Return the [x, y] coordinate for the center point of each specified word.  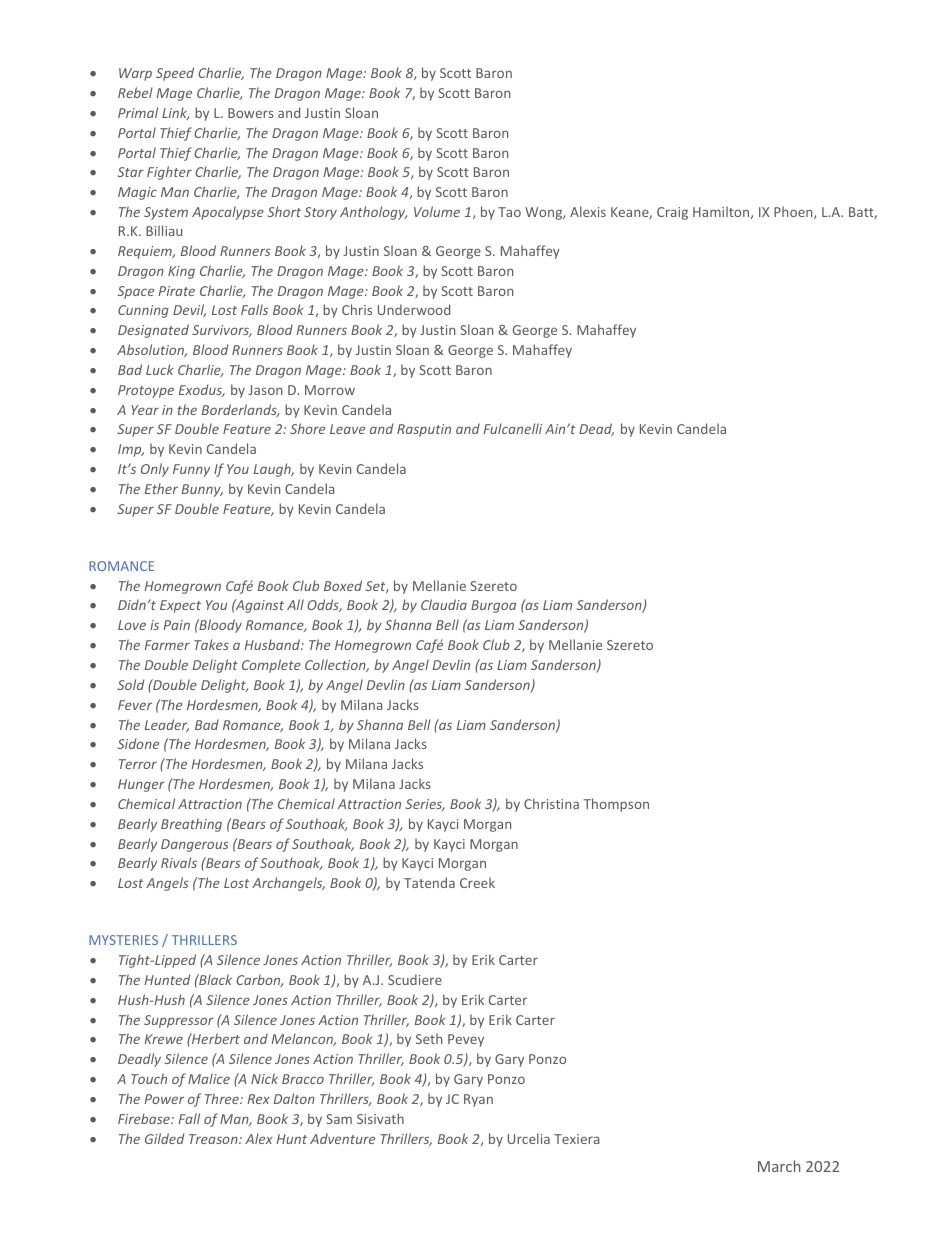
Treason [214, 1139]
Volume [437, 211]
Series [425, 805]
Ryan [478, 1100]
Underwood [414, 309]
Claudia [444, 604]
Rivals [179, 862]
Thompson [616, 805]
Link [175, 113]
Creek [477, 882]
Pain [177, 625]
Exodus [202, 390]
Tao [509, 212]
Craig [672, 213]
